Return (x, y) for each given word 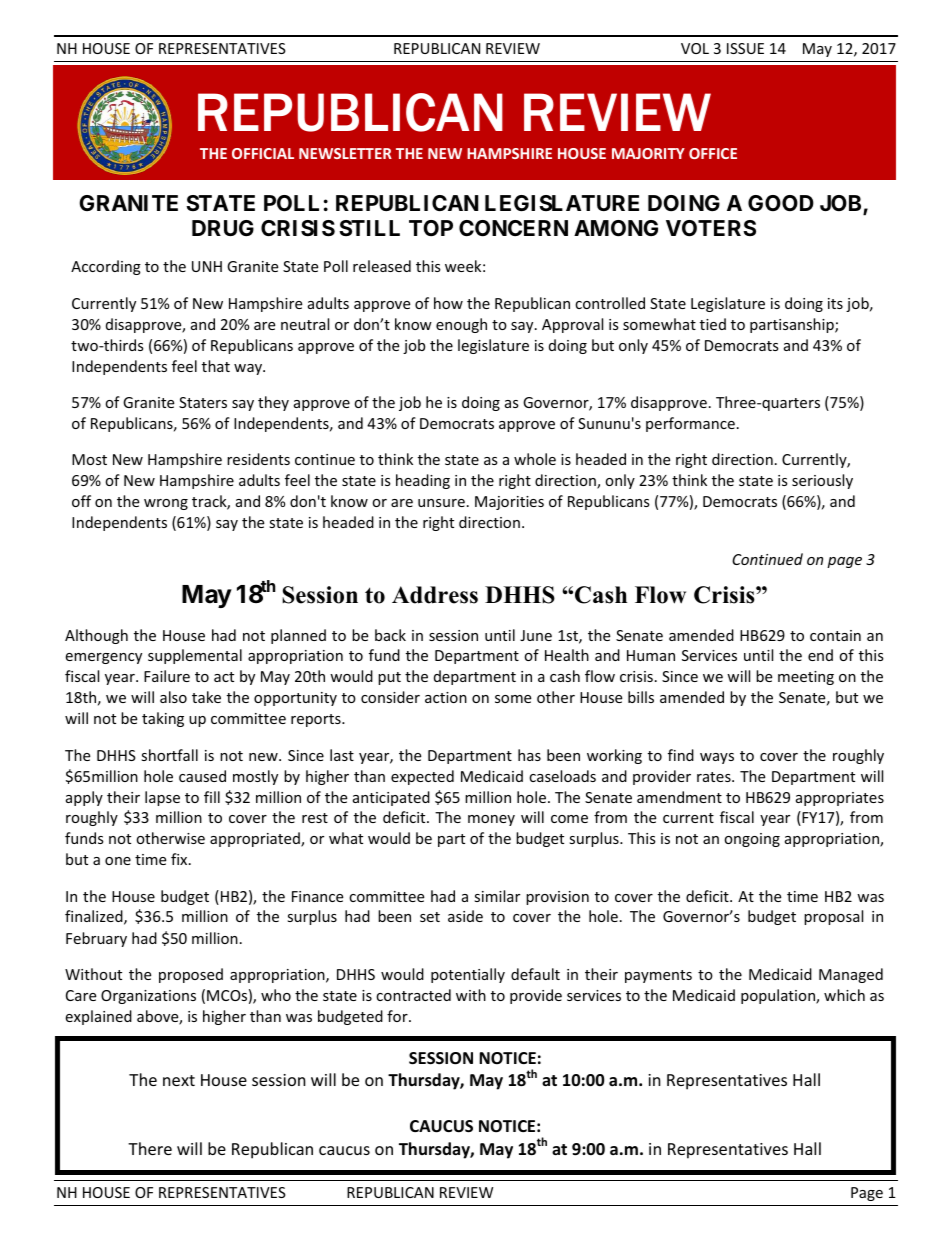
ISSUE (745, 48)
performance (690, 424)
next (179, 1080)
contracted (413, 995)
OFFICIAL (263, 153)
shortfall (169, 755)
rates (715, 777)
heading (423, 481)
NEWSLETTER (345, 153)
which (844, 995)
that (216, 366)
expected (422, 777)
